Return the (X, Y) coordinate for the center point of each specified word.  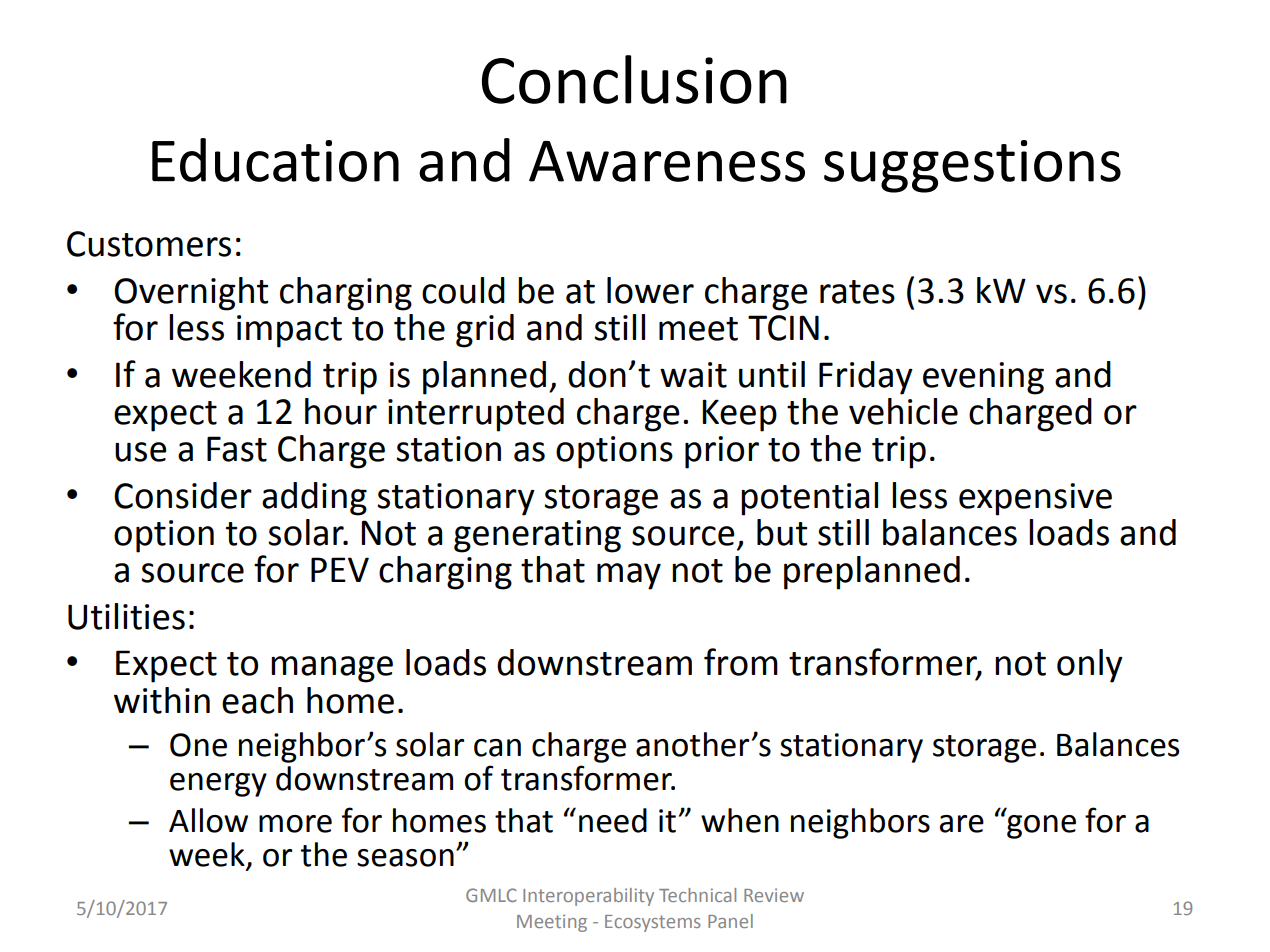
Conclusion (634, 79)
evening (983, 378)
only (1090, 666)
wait (693, 375)
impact (289, 331)
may (629, 576)
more (295, 824)
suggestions (972, 166)
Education (275, 160)
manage (332, 669)
